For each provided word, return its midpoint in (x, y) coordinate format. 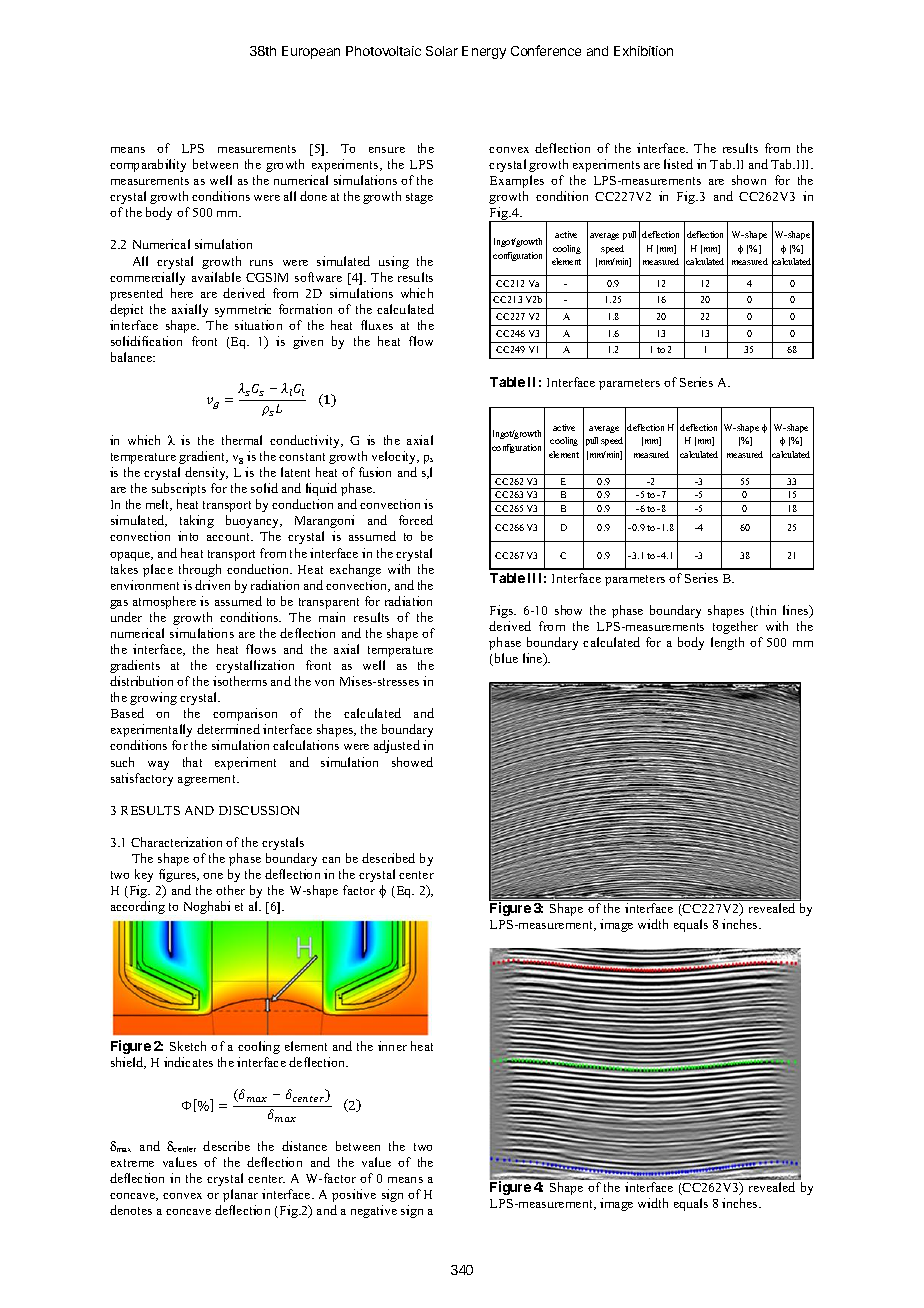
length (727, 643)
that (192, 762)
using (394, 262)
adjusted (397, 746)
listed (678, 164)
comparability (148, 165)
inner (392, 1046)
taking (197, 521)
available (216, 277)
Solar (442, 51)
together (735, 627)
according (138, 907)
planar (240, 1195)
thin (764, 611)
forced (416, 520)
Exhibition (643, 51)
